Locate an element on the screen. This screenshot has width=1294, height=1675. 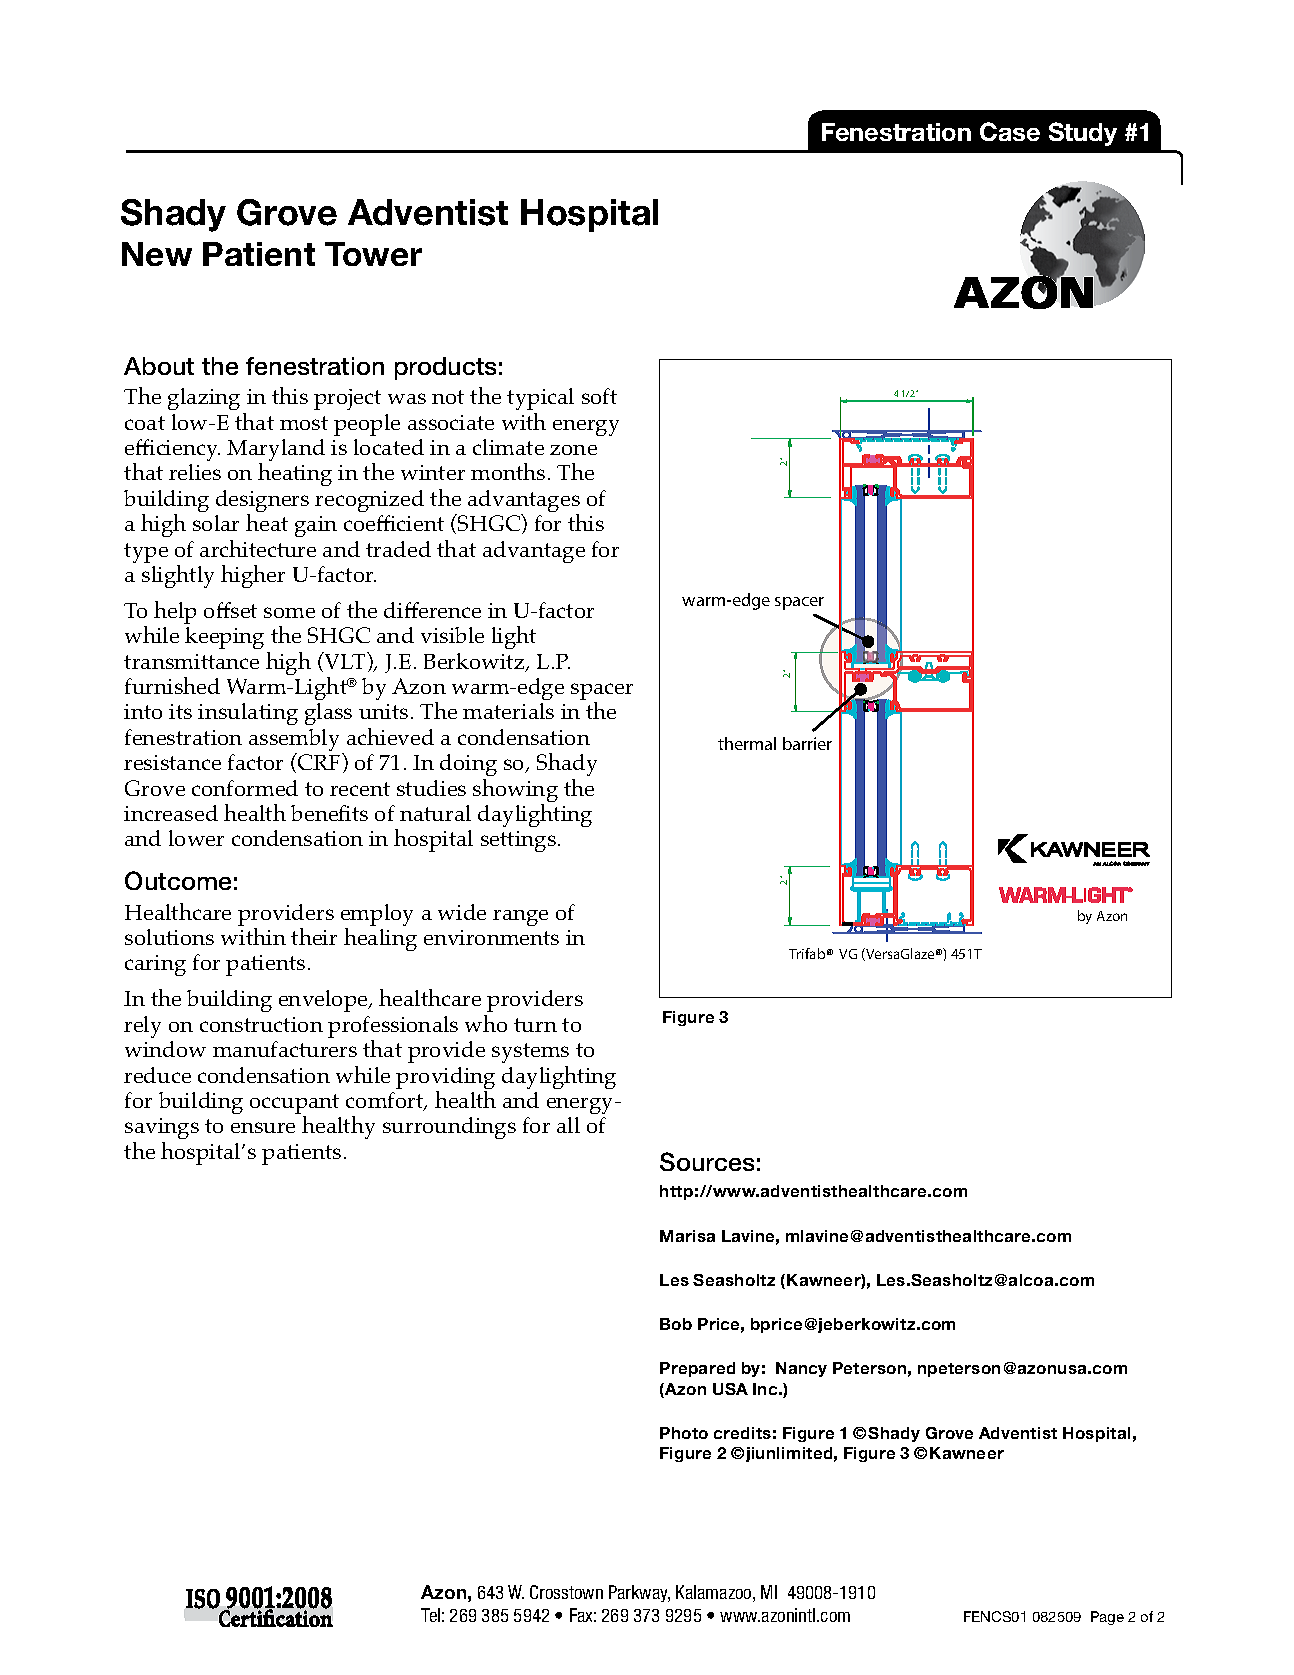
ensure is located at coordinates (263, 1127).
